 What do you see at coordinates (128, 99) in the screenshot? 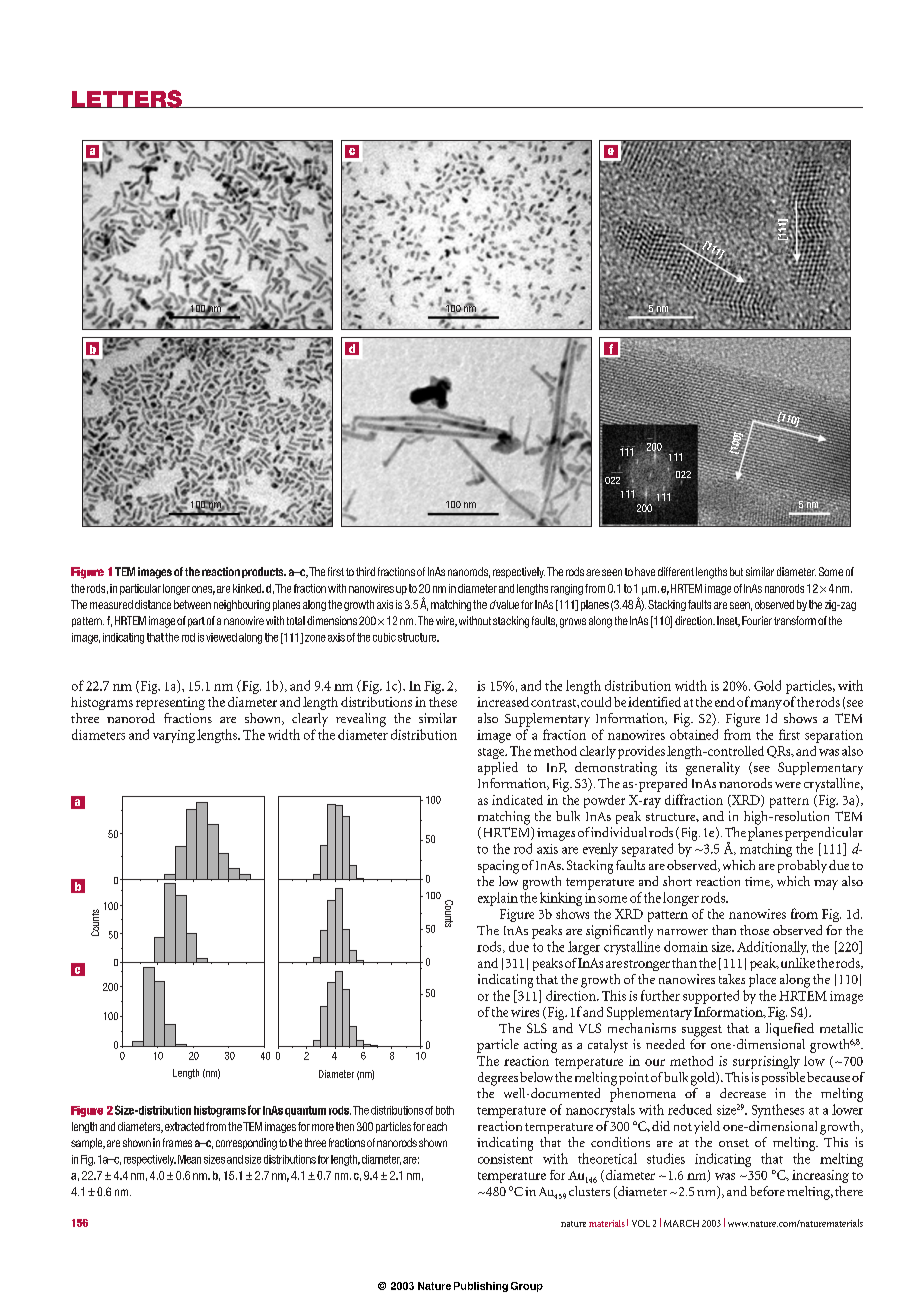
I see `LETTERS` at bounding box center [128, 99].
